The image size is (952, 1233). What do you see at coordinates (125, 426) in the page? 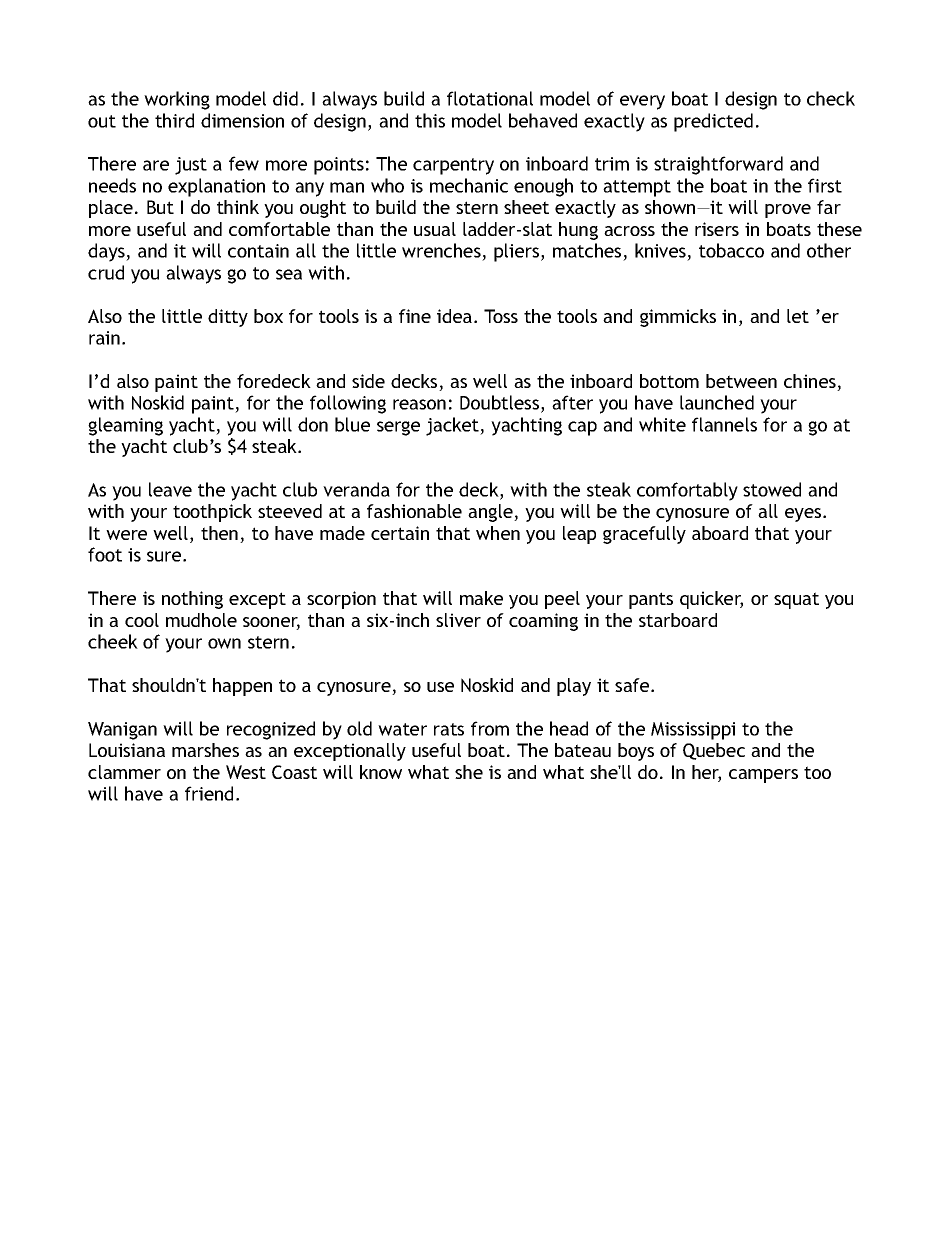
I see `gleaming` at bounding box center [125, 426].
